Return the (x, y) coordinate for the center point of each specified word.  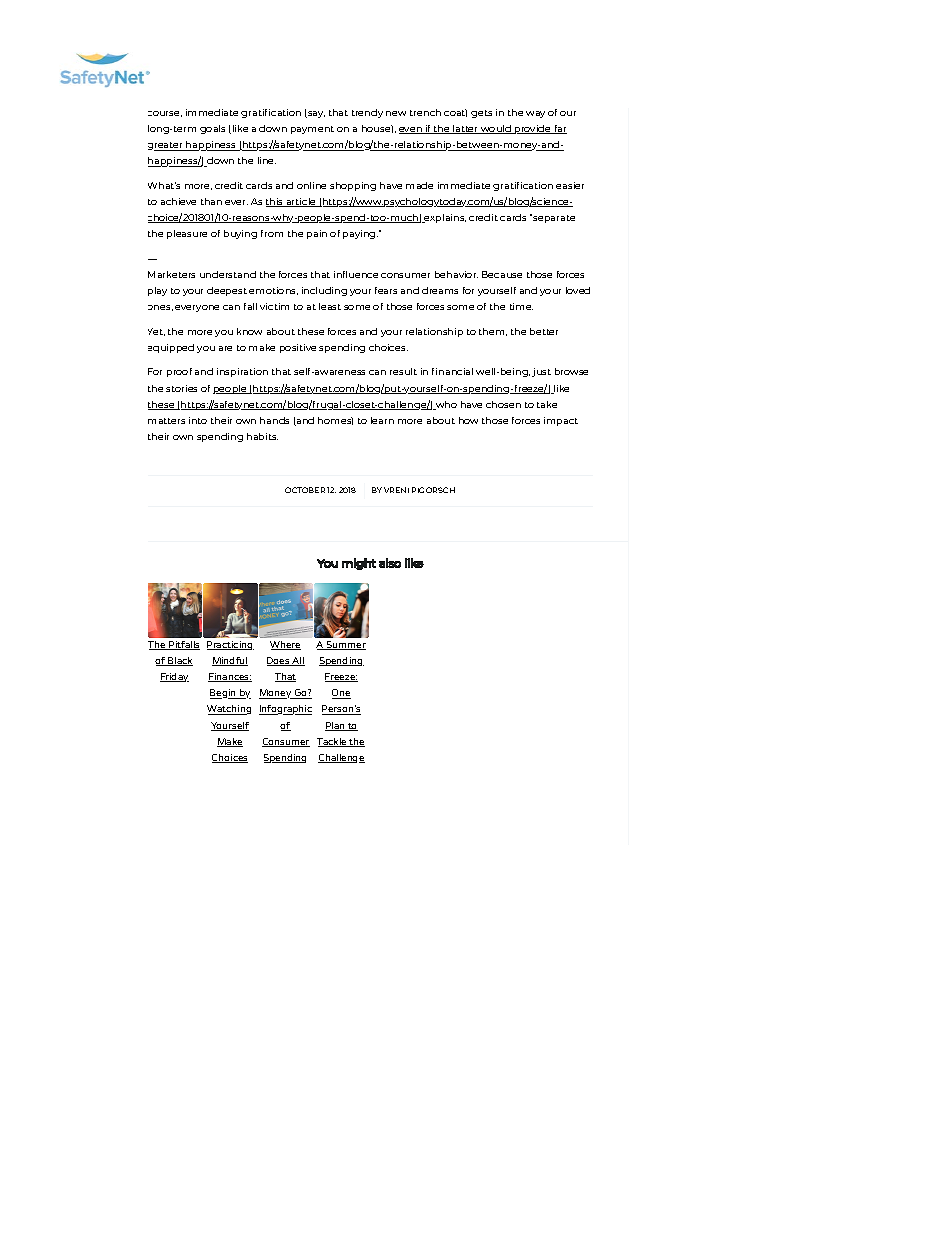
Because (502, 274)
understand (228, 274)
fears (386, 290)
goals (212, 129)
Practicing (230, 645)
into (198, 420)
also (390, 563)
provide (533, 129)
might (359, 564)
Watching (229, 710)
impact (561, 421)
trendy (367, 113)
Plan (336, 726)
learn (382, 420)
